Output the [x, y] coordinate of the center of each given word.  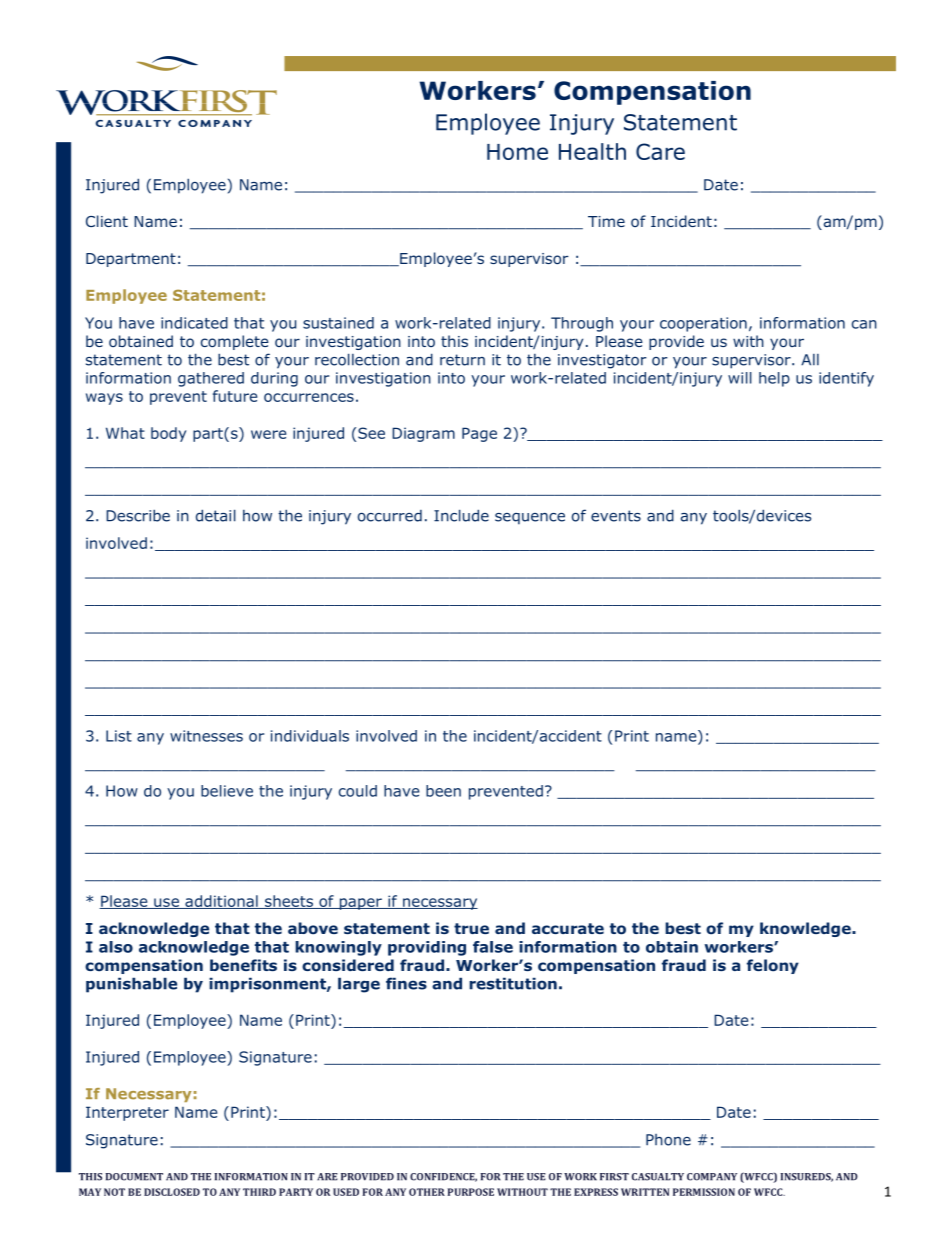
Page [479, 434]
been [443, 791]
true [471, 928]
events [616, 516]
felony [773, 966]
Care [660, 151]
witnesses [206, 736]
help [774, 379]
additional [221, 902]
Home [517, 152]
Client [107, 221]
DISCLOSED [172, 1192]
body [168, 434]
